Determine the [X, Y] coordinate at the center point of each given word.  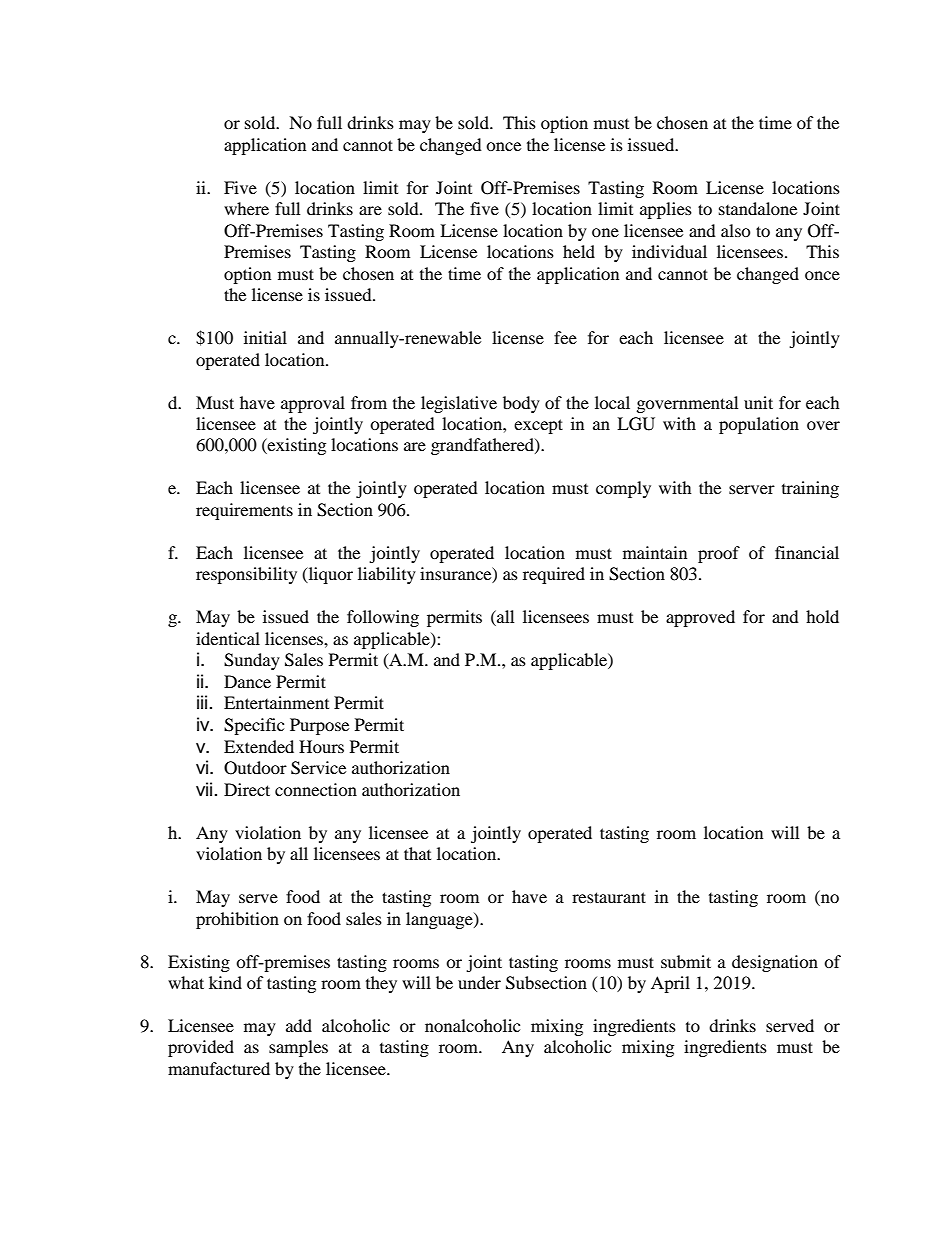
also [736, 230]
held [579, 251]
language [440, 920]
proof [719, 554]
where [246, 208]
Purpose [319, 726]
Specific [254, 726]
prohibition [237, 920]
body [521, 404]
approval [313, 404]
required [554, 575]
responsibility [246, 575]
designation [775, 963]
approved [700, 618]
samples [298, 1048]
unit [758, 402]
